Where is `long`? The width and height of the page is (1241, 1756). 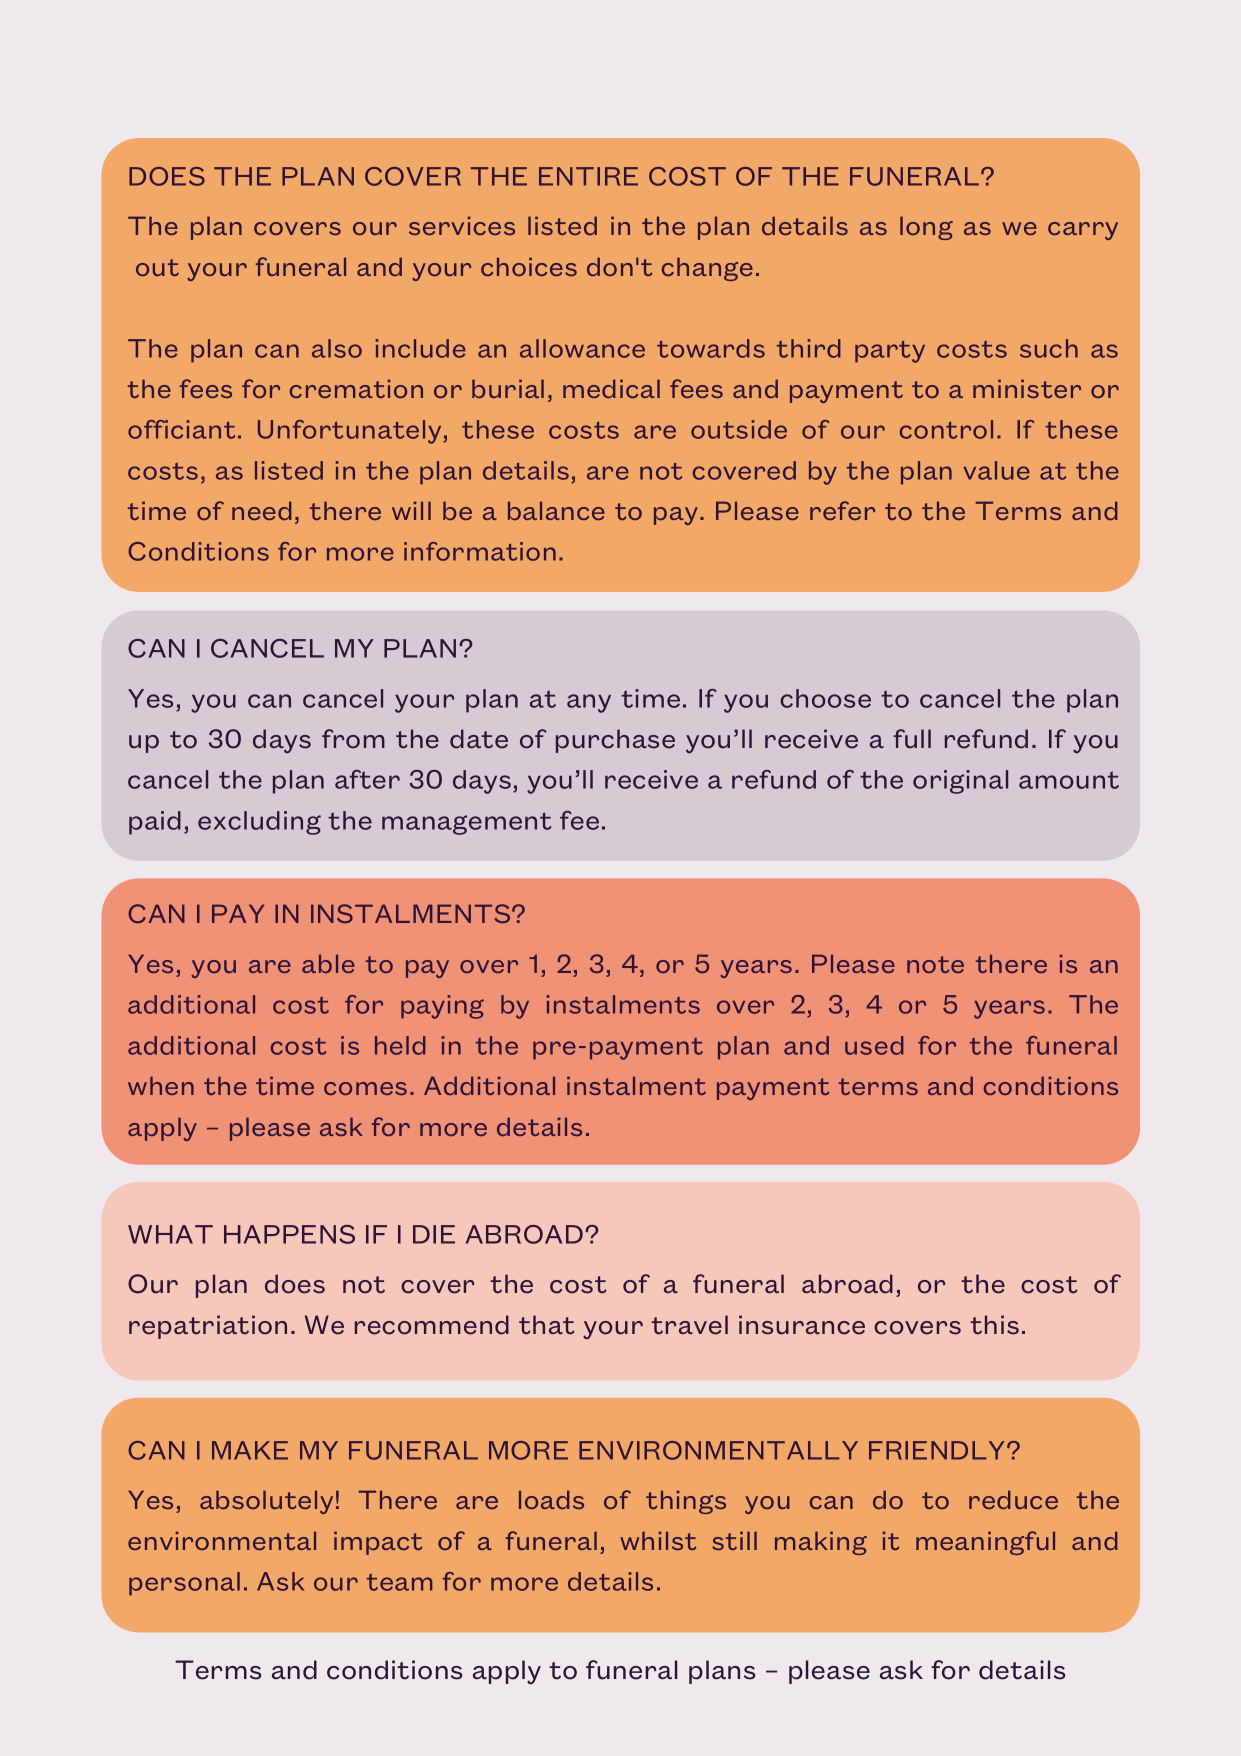
long is located at coordinates (926, 228).
